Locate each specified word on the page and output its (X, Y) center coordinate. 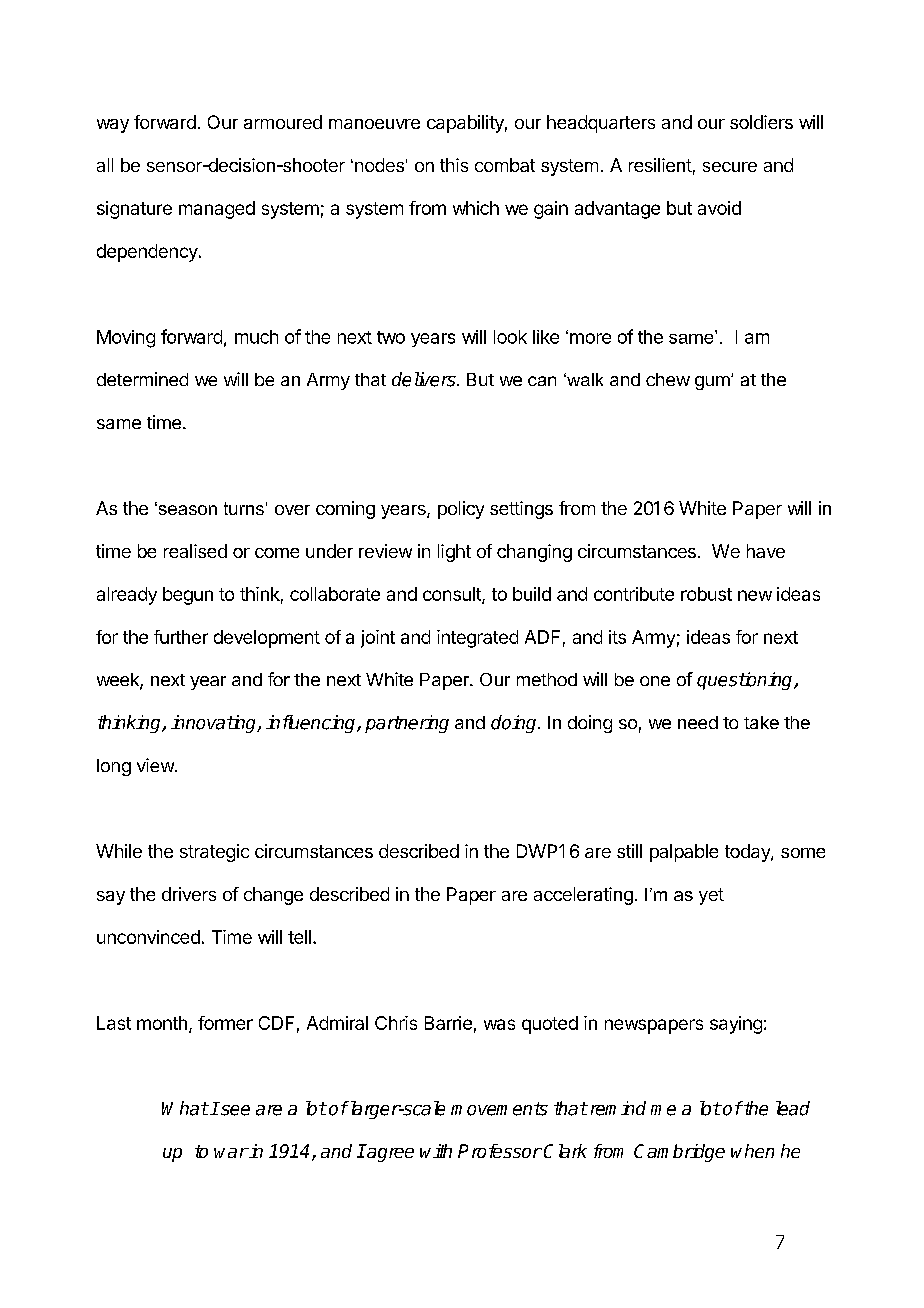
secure (730, 167)
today (748, 853)
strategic (214, 853)
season (186, 509)
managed (217, 210)
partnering (407, 724)
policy (461, 510)
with (436, 1151)
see (235, 1110)
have (766, 551)
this (454, 165)
